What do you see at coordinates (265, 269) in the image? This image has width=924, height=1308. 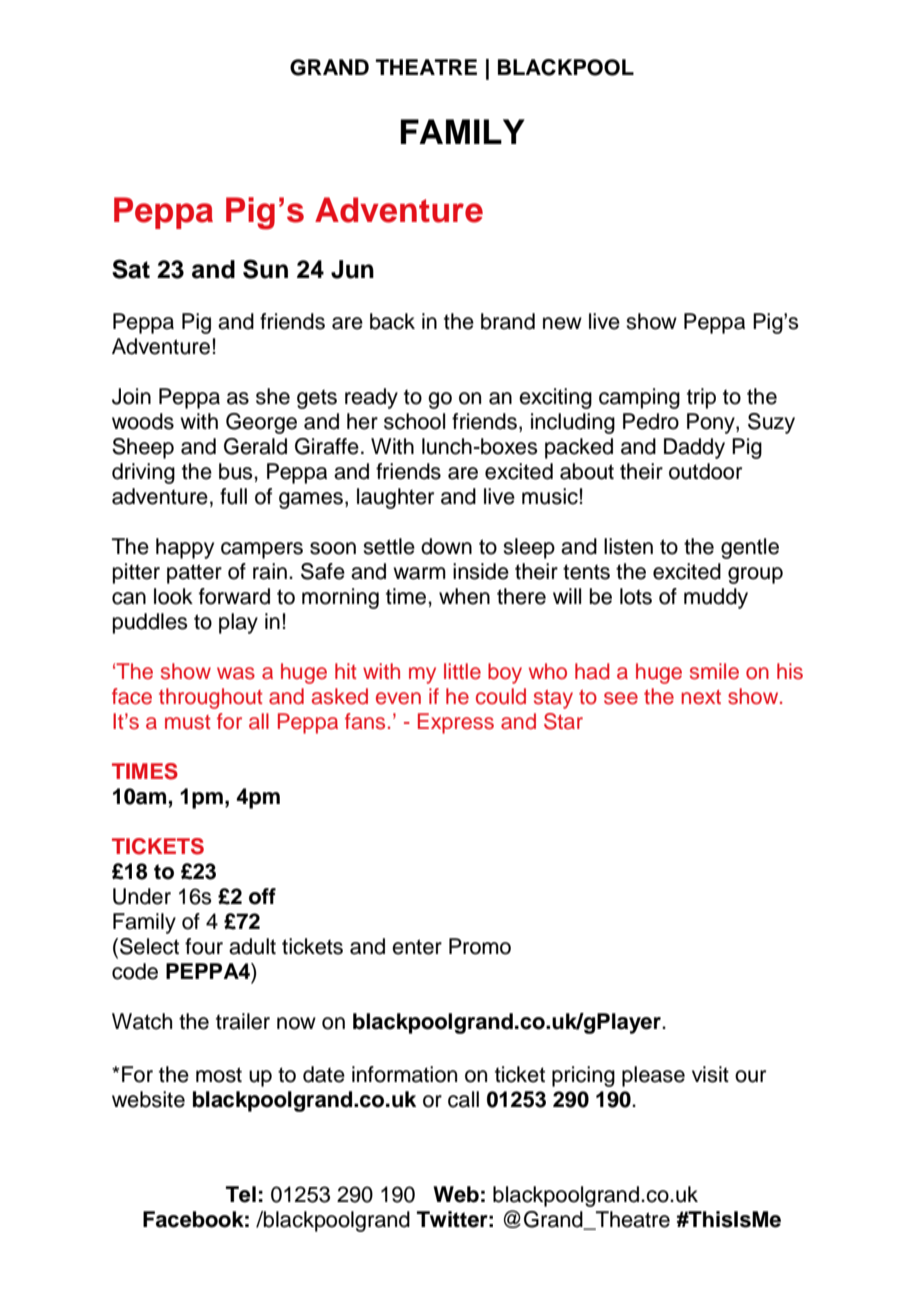 I see `Sun` at bounding box center [265, 269].
